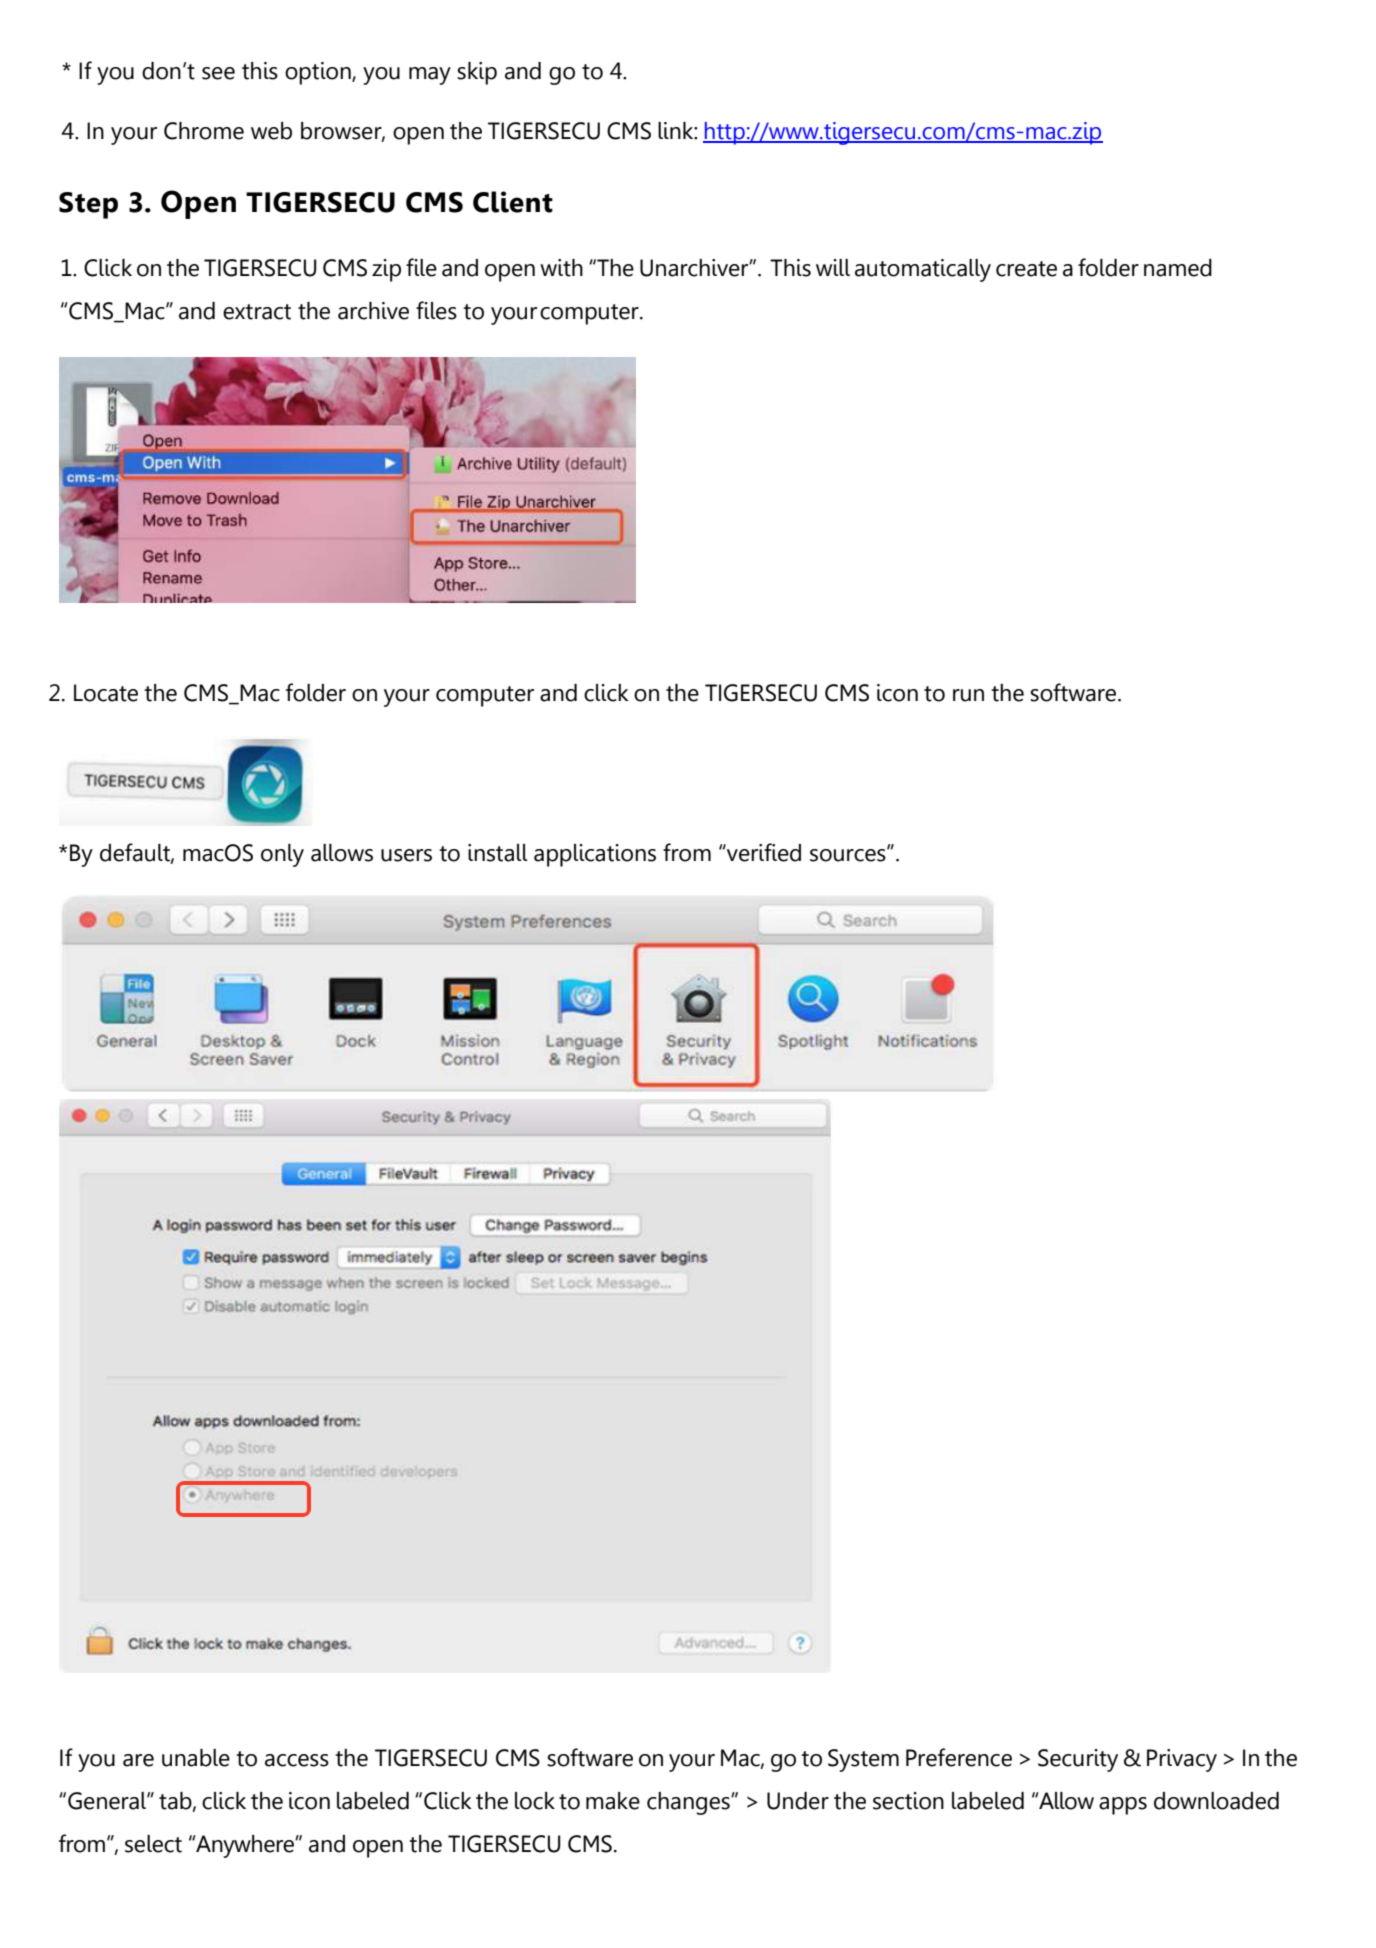 Image resolution: width=1376 pixels, height=1948 pixels. Describe the element at coordinates (106, 693) in the screenshot. I see `Locate` at that location.
